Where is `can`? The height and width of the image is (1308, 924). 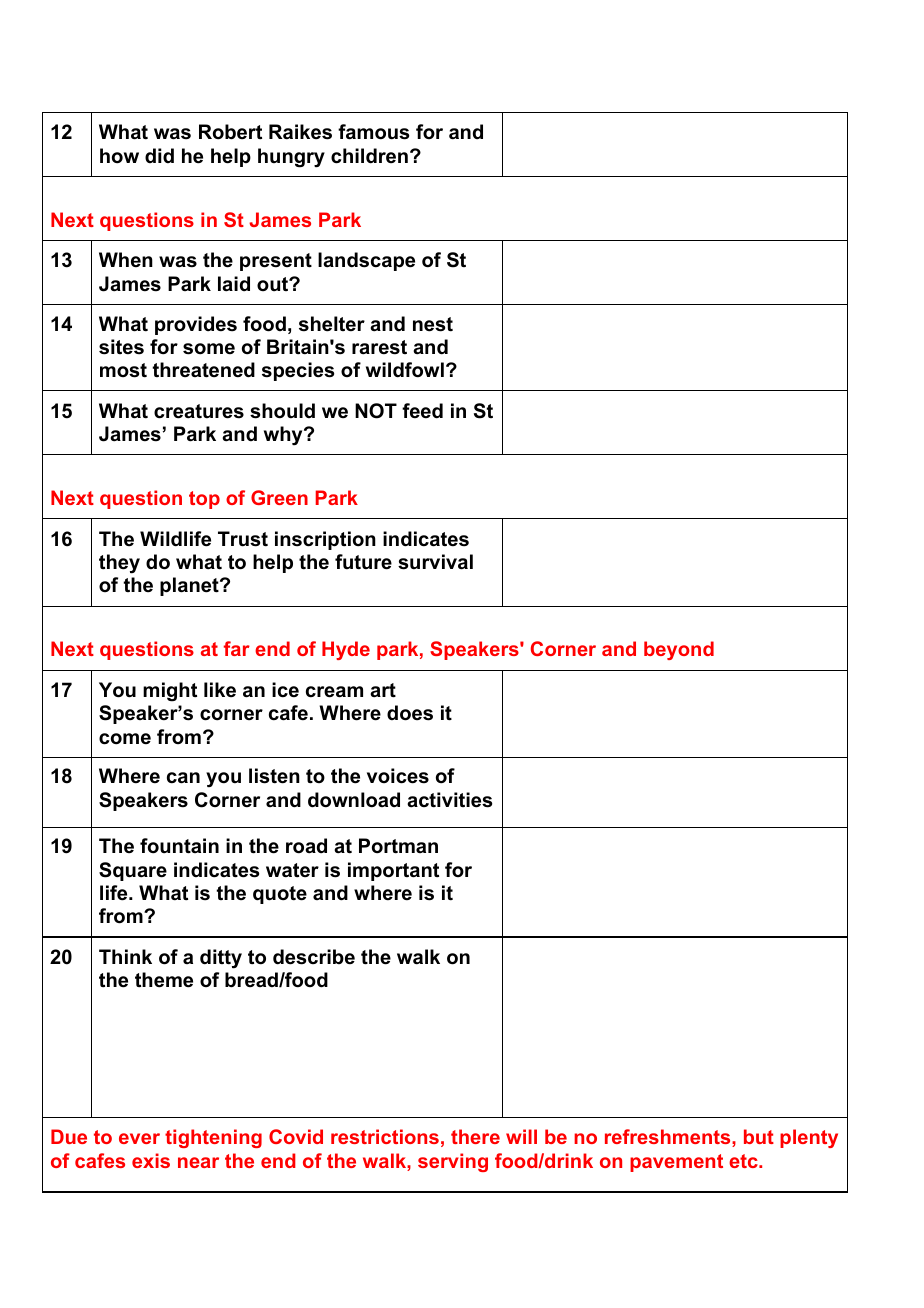 can is located at coordinates (183, 778).
